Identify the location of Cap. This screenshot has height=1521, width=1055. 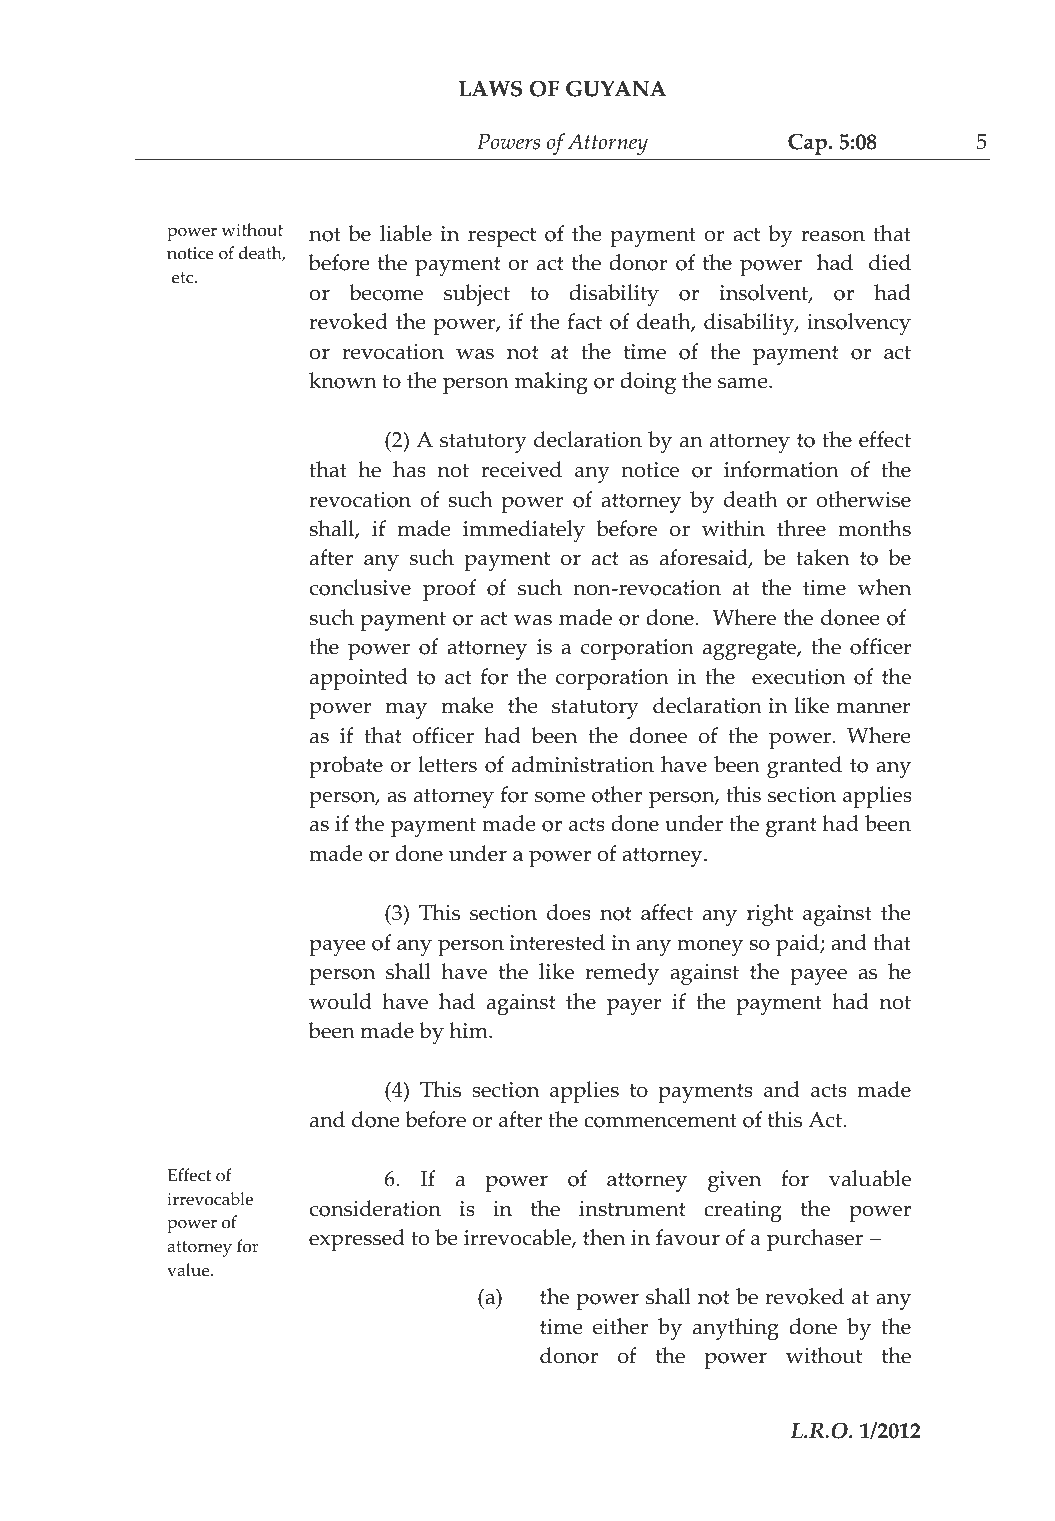
(807, 144).
